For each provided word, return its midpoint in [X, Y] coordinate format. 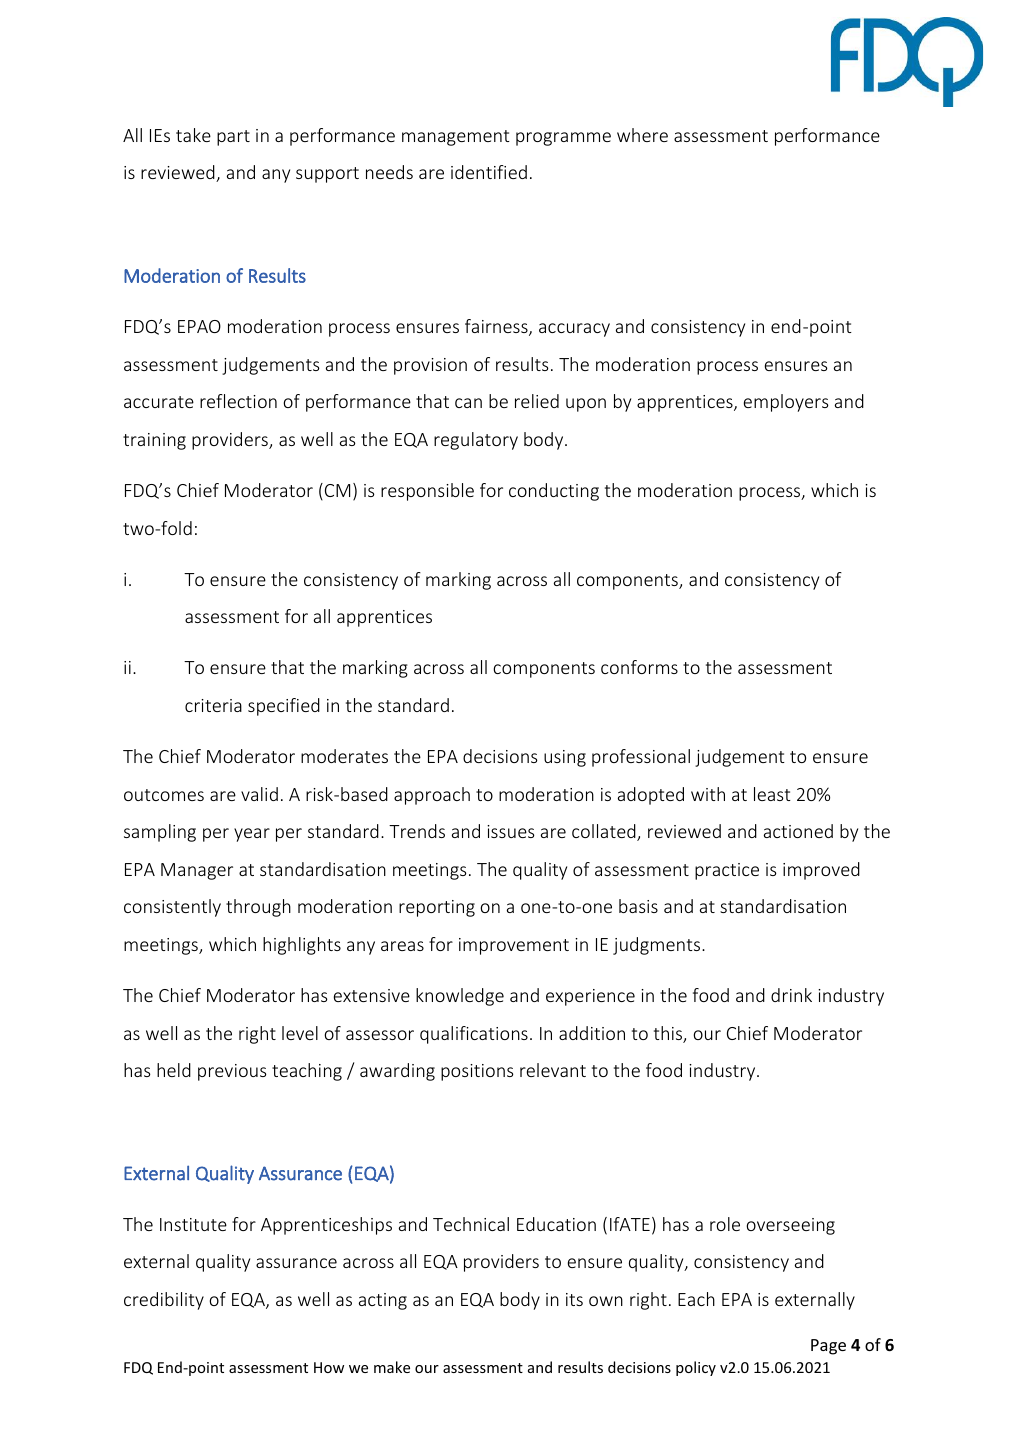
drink [791, 995]
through [258, 908]
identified [489, 172]
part [233, 138]
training [154, 441]
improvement [514, 946]
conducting [554, 492]
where [642, 135]
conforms [639, 667]
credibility [164, 1301]
